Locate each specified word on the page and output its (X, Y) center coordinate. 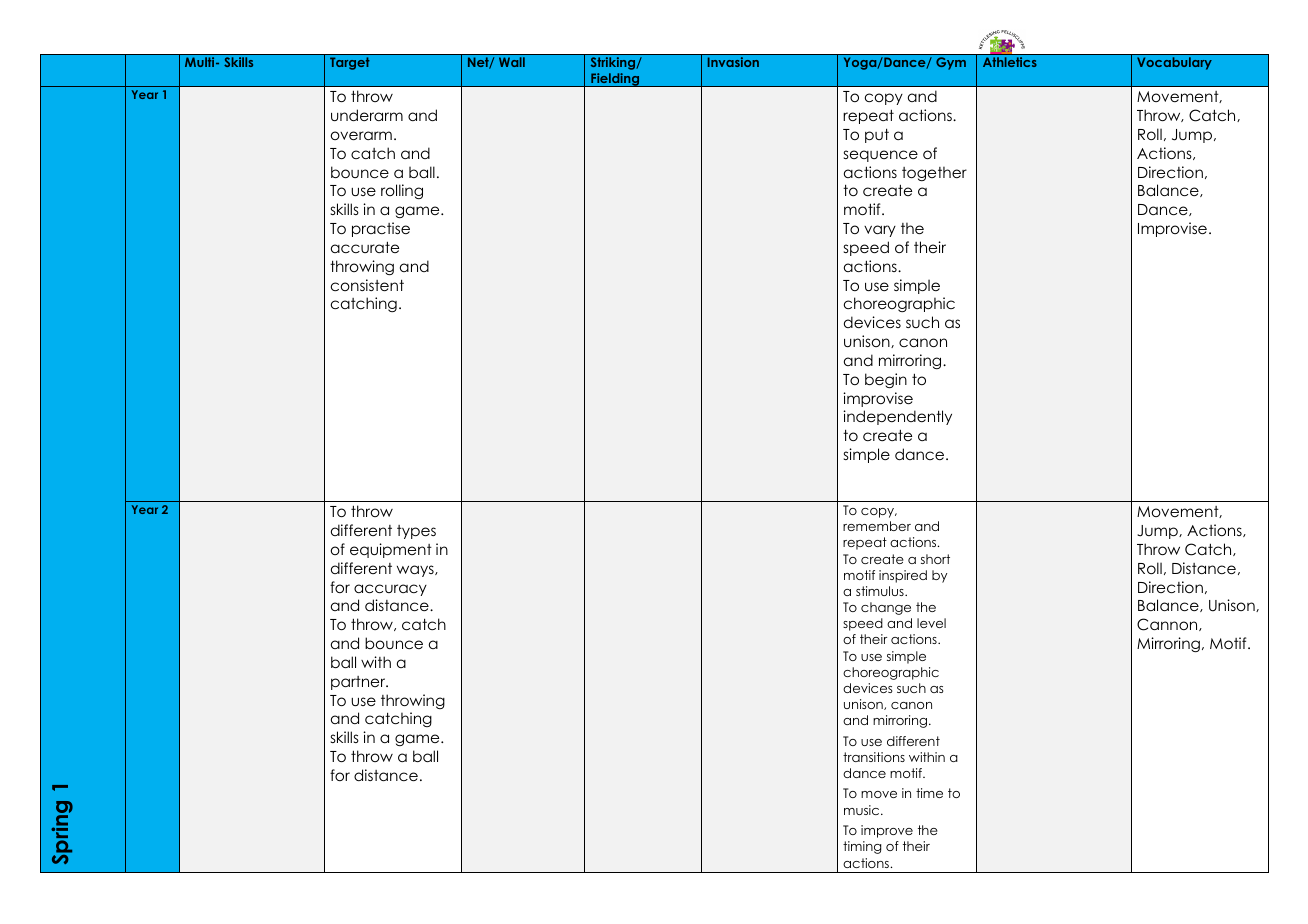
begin (886, 380)
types (416, 532)
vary (880, 231)
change (886, 608)
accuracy (390, 590)
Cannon (1168, 624)
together (934, 173)
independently (897, 417)
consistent (367, 285)
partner (359, 683)
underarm (367, 115)
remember (877, 526)
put (877, 135)
